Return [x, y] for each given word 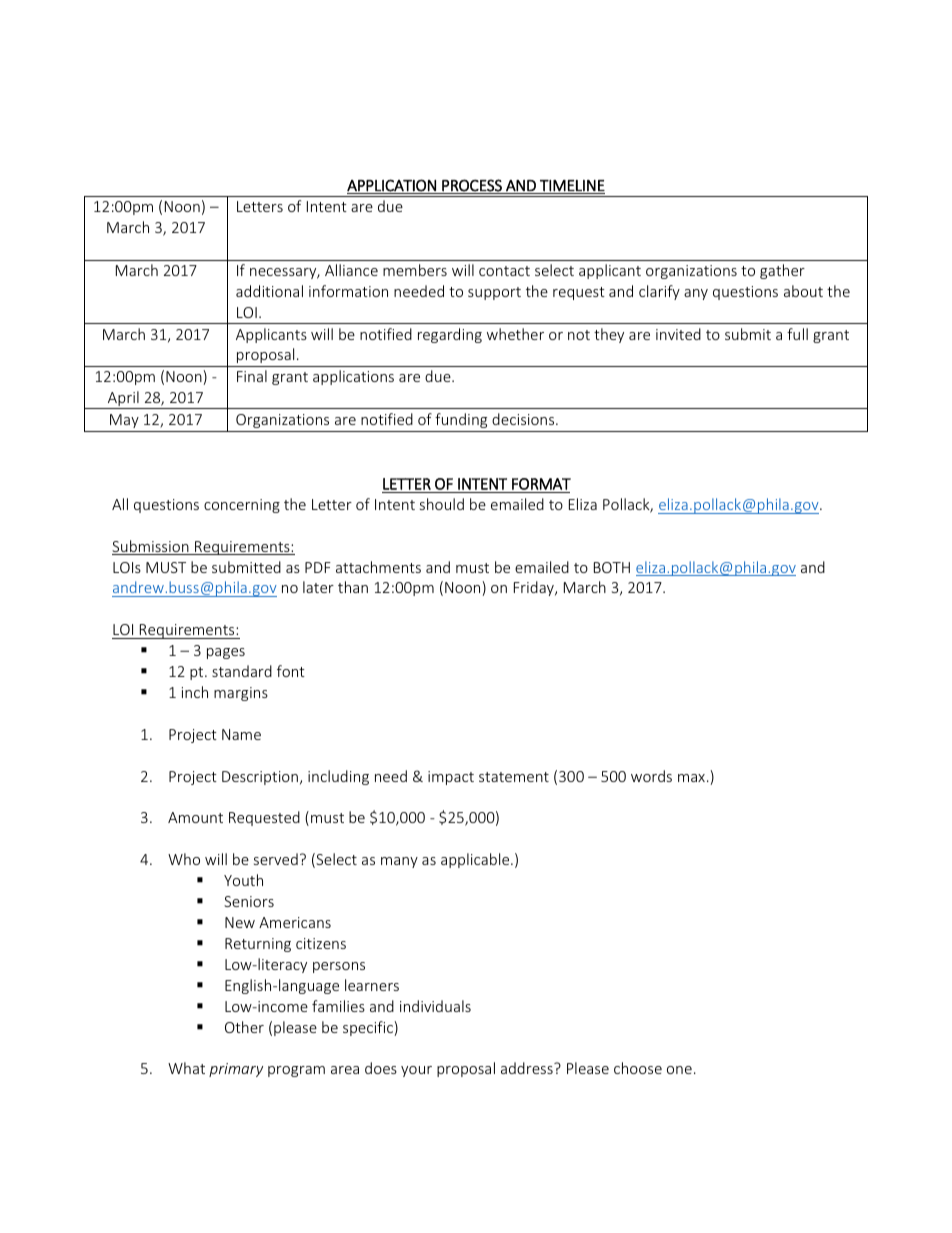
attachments [378, 567]
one [679, 1070]
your [416, 1071]
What [186, 1068]
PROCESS [472, 186]
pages [226, 653]
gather [782, 271]
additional [269, 291]
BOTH [612, 567]
